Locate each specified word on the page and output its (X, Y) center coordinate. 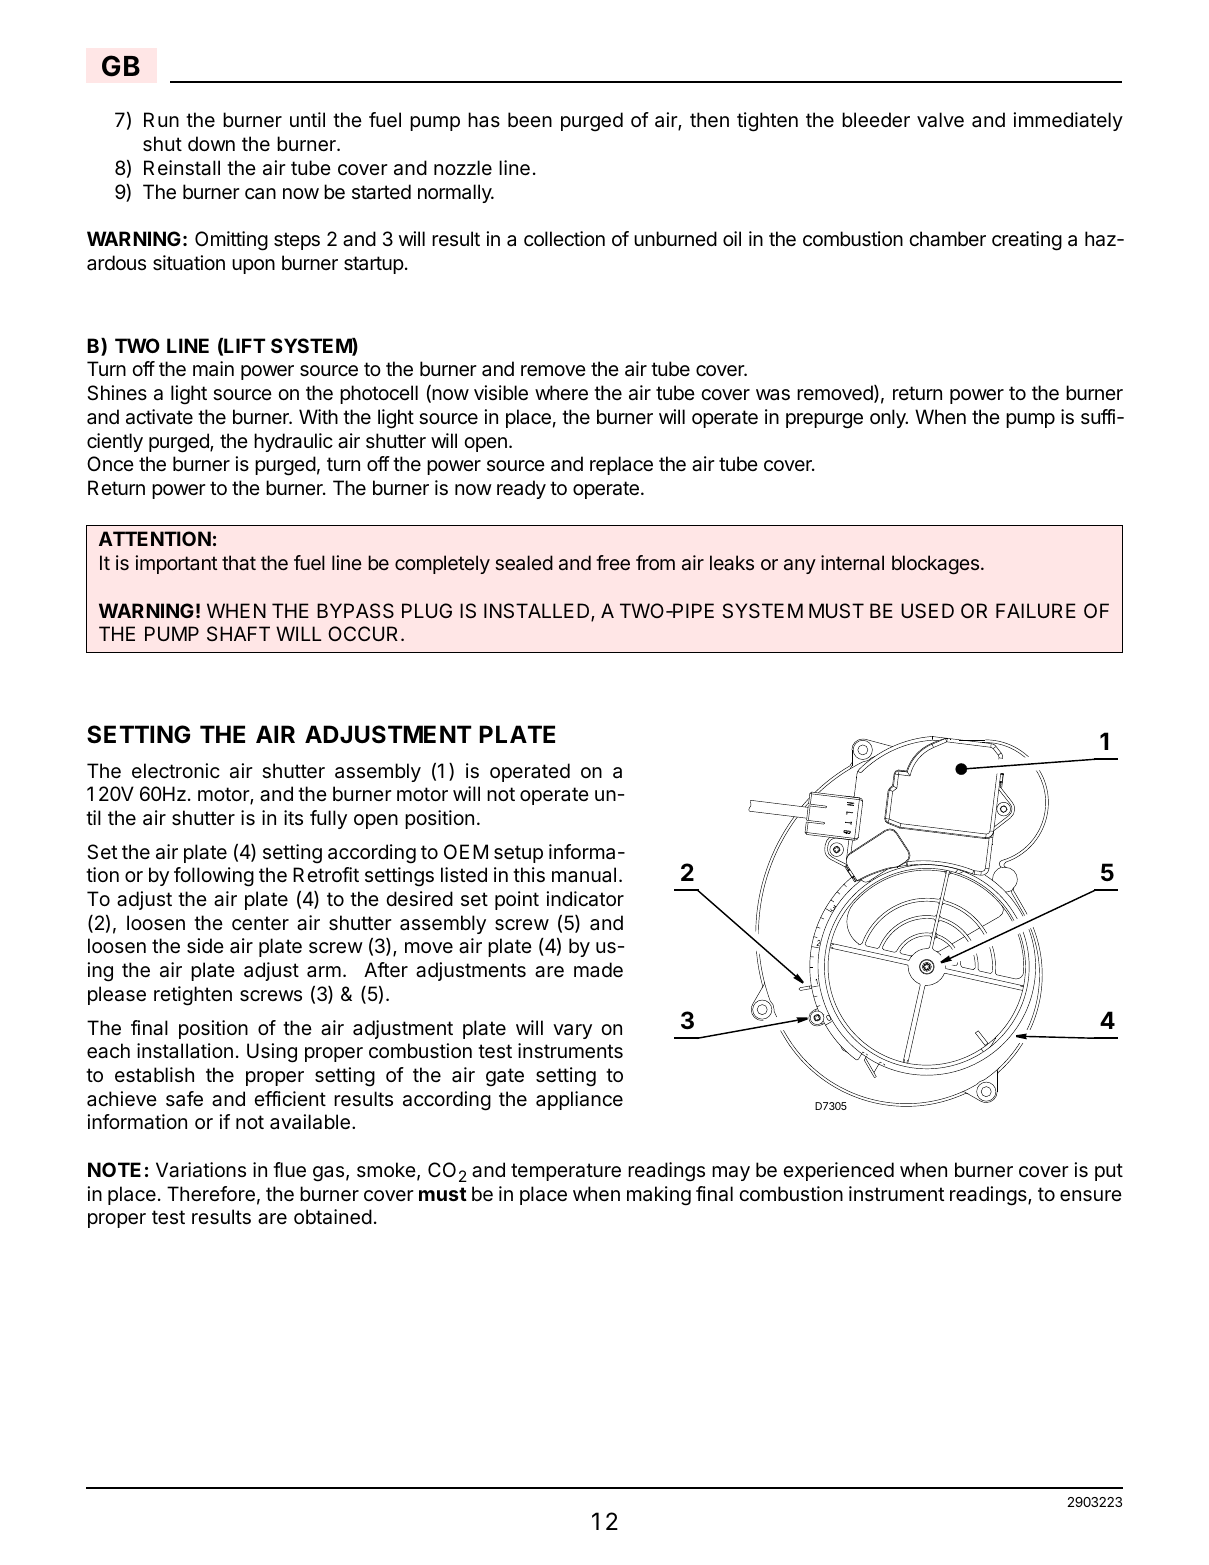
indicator (585, 899)
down (211, 143)
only (889, 418)
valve (940, 120)
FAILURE (1036, 610)
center (260, 923)
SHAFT (238, 633)
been (530, 120)
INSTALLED (538, 612)
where (561, 393)
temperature (566, 1172)
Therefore (211, 1194)
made (598, 970)
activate (159, 417)
